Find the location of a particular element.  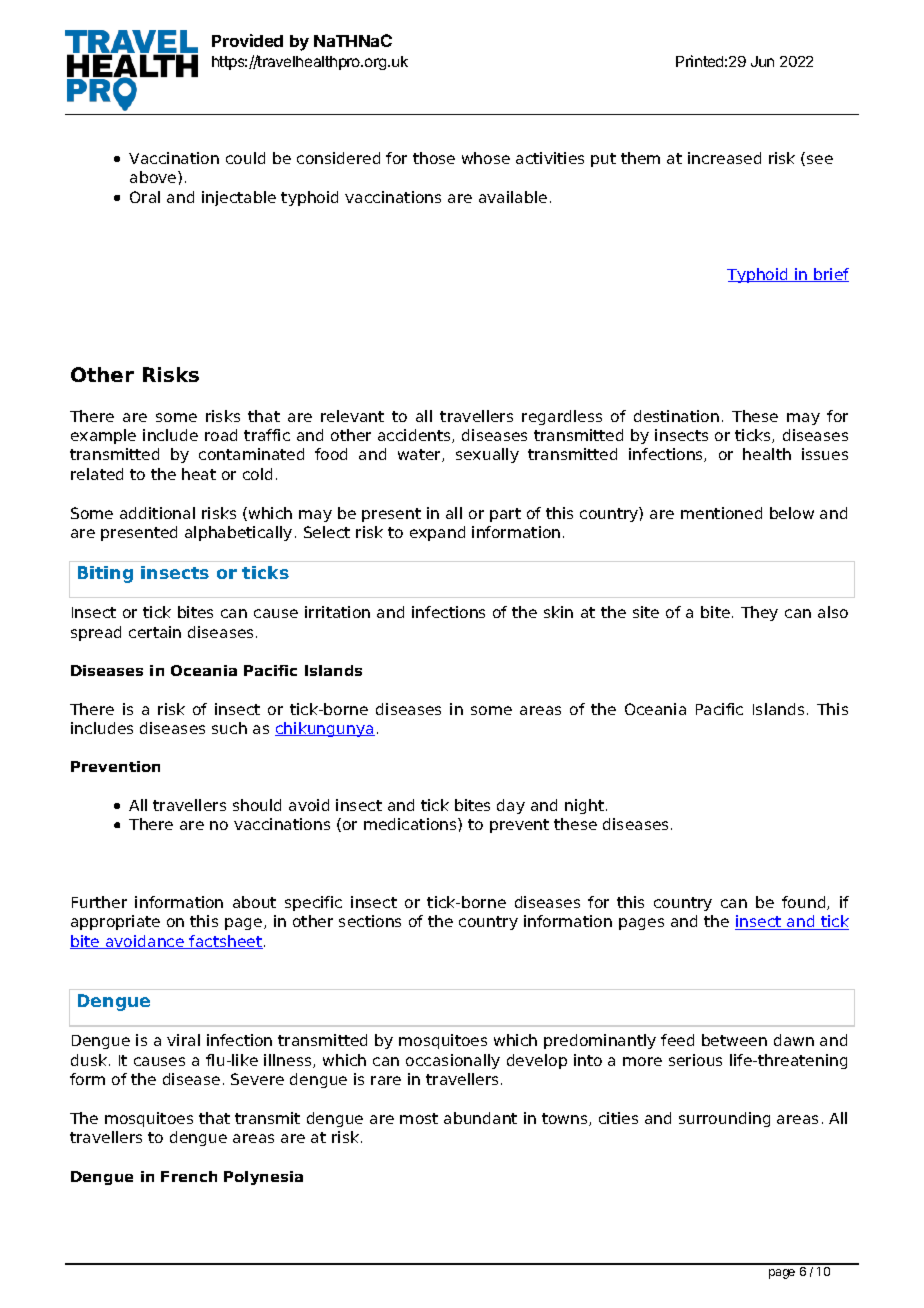

Provided is located at coordinates (247, 40).
